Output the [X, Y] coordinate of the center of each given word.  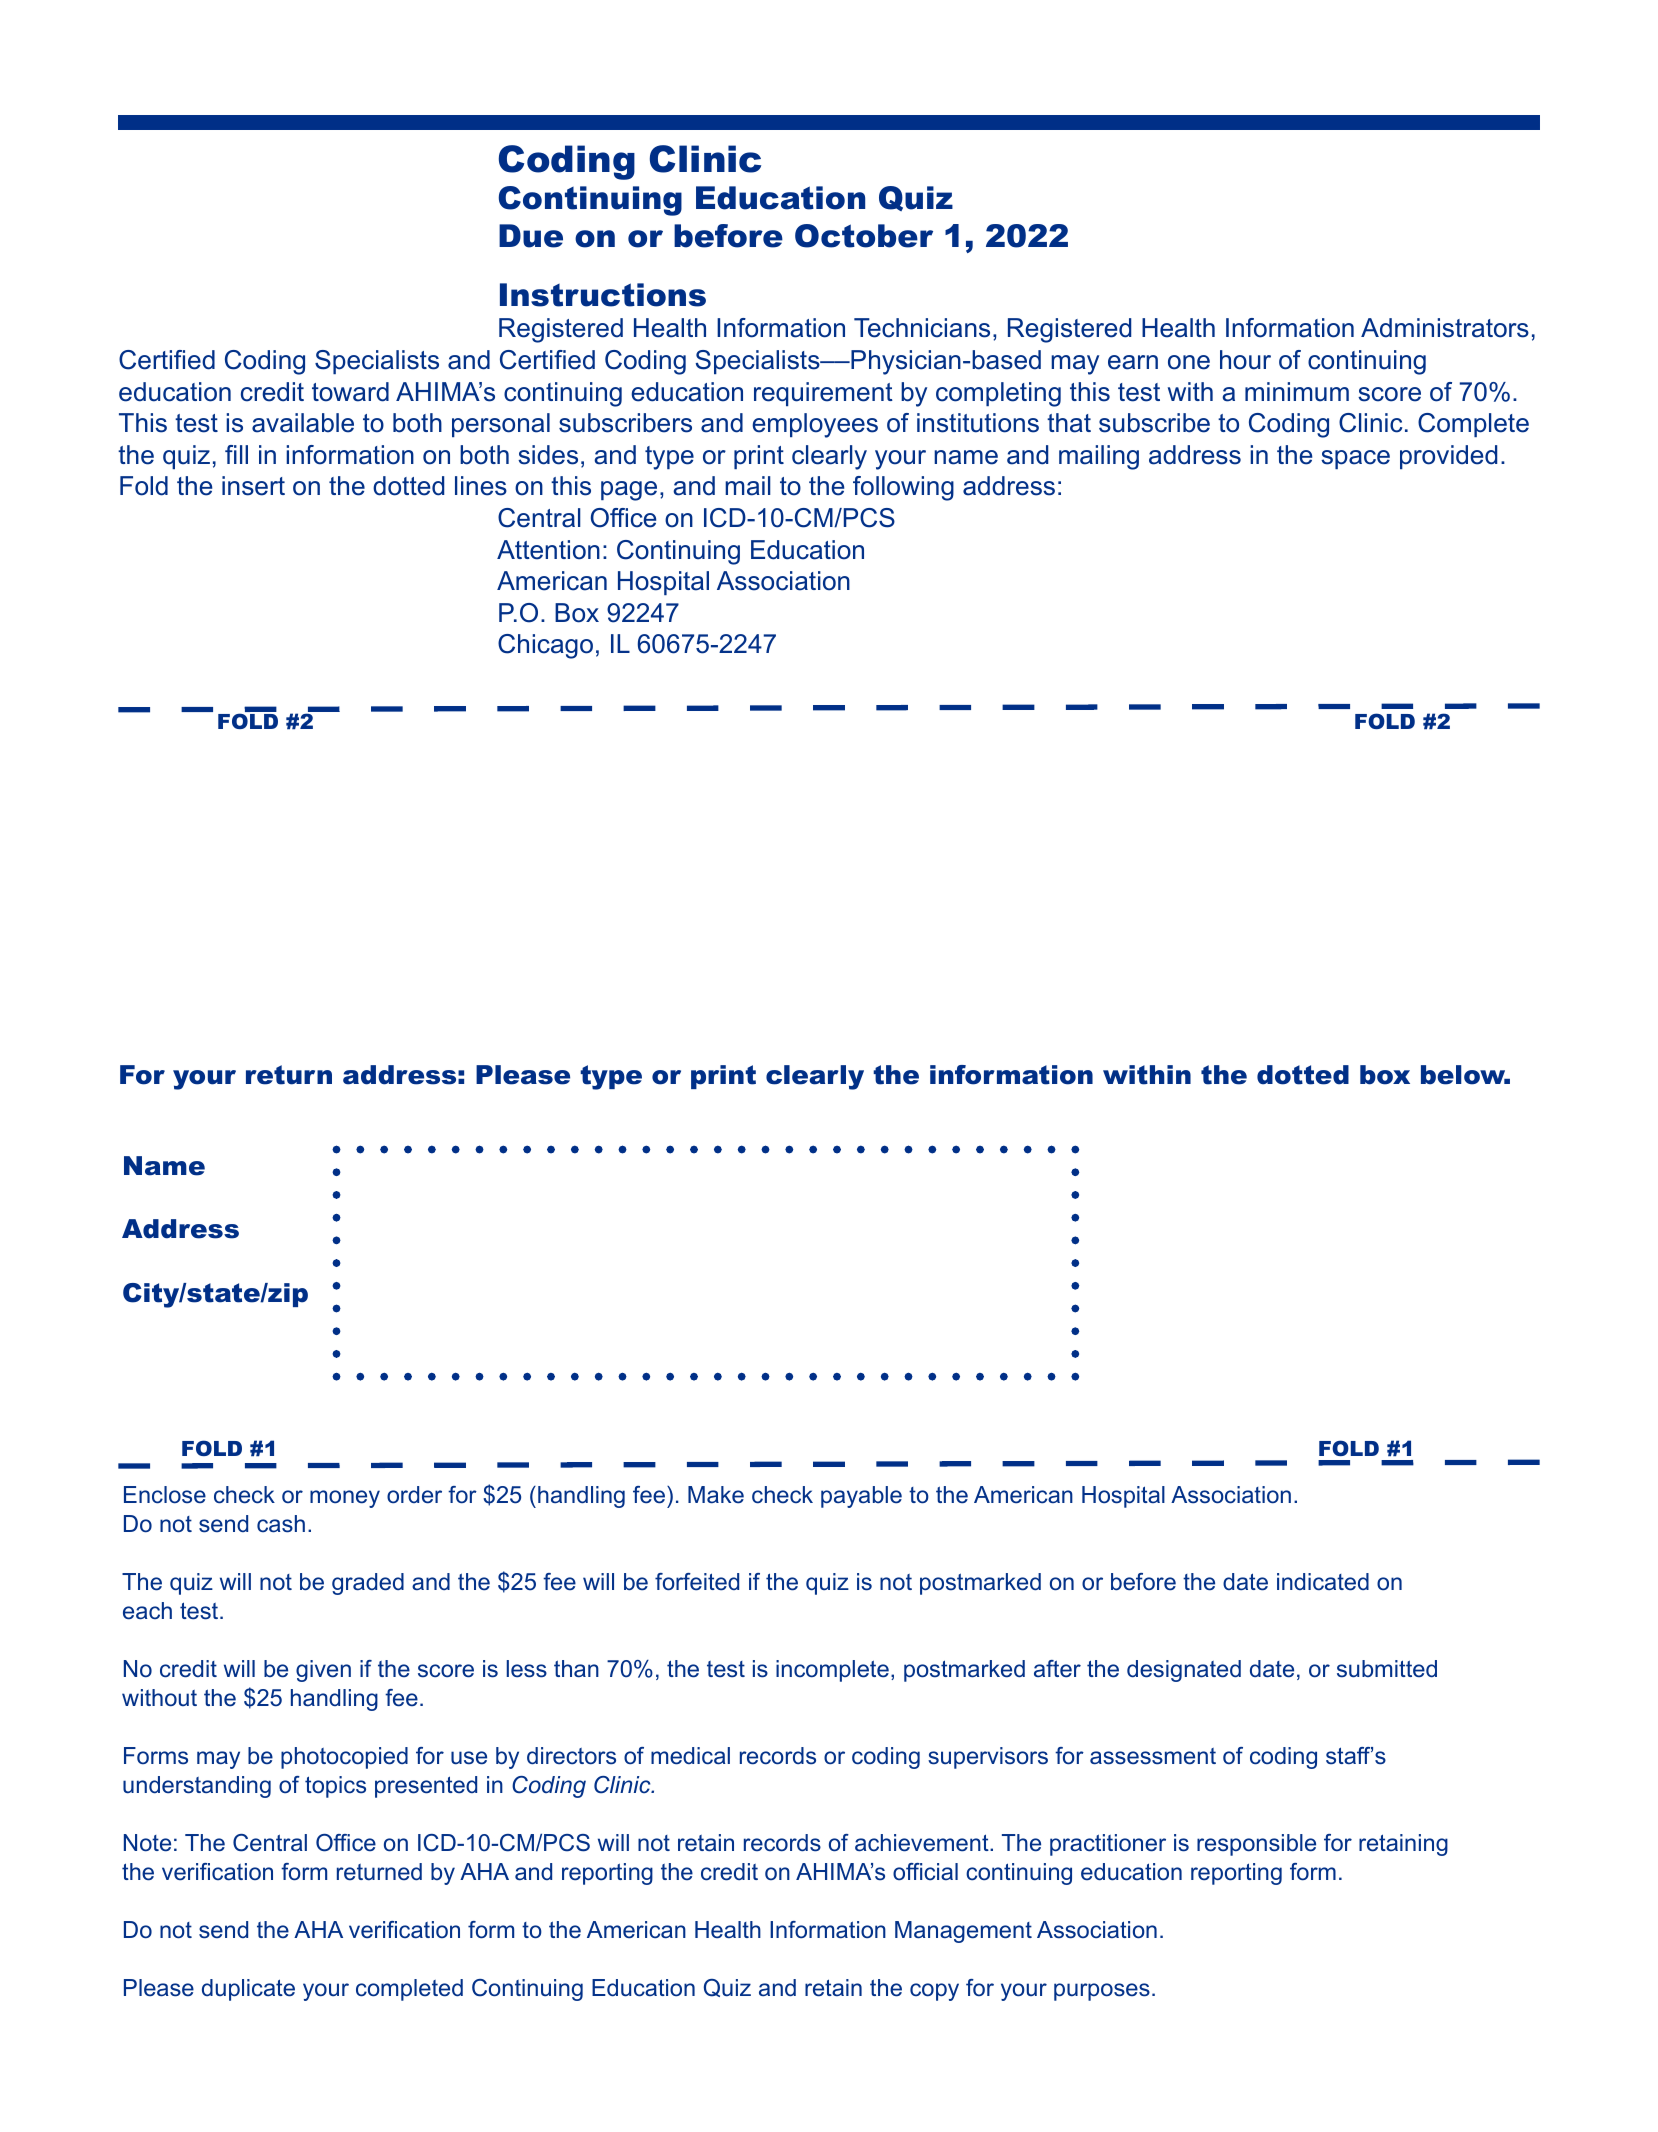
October [864, 236]
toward [350, 392]
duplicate [248, 1990]
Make [716, 1495]
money [345, 1499]
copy [934, 1992]
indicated [1323, 1582]
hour [1245, 360]
